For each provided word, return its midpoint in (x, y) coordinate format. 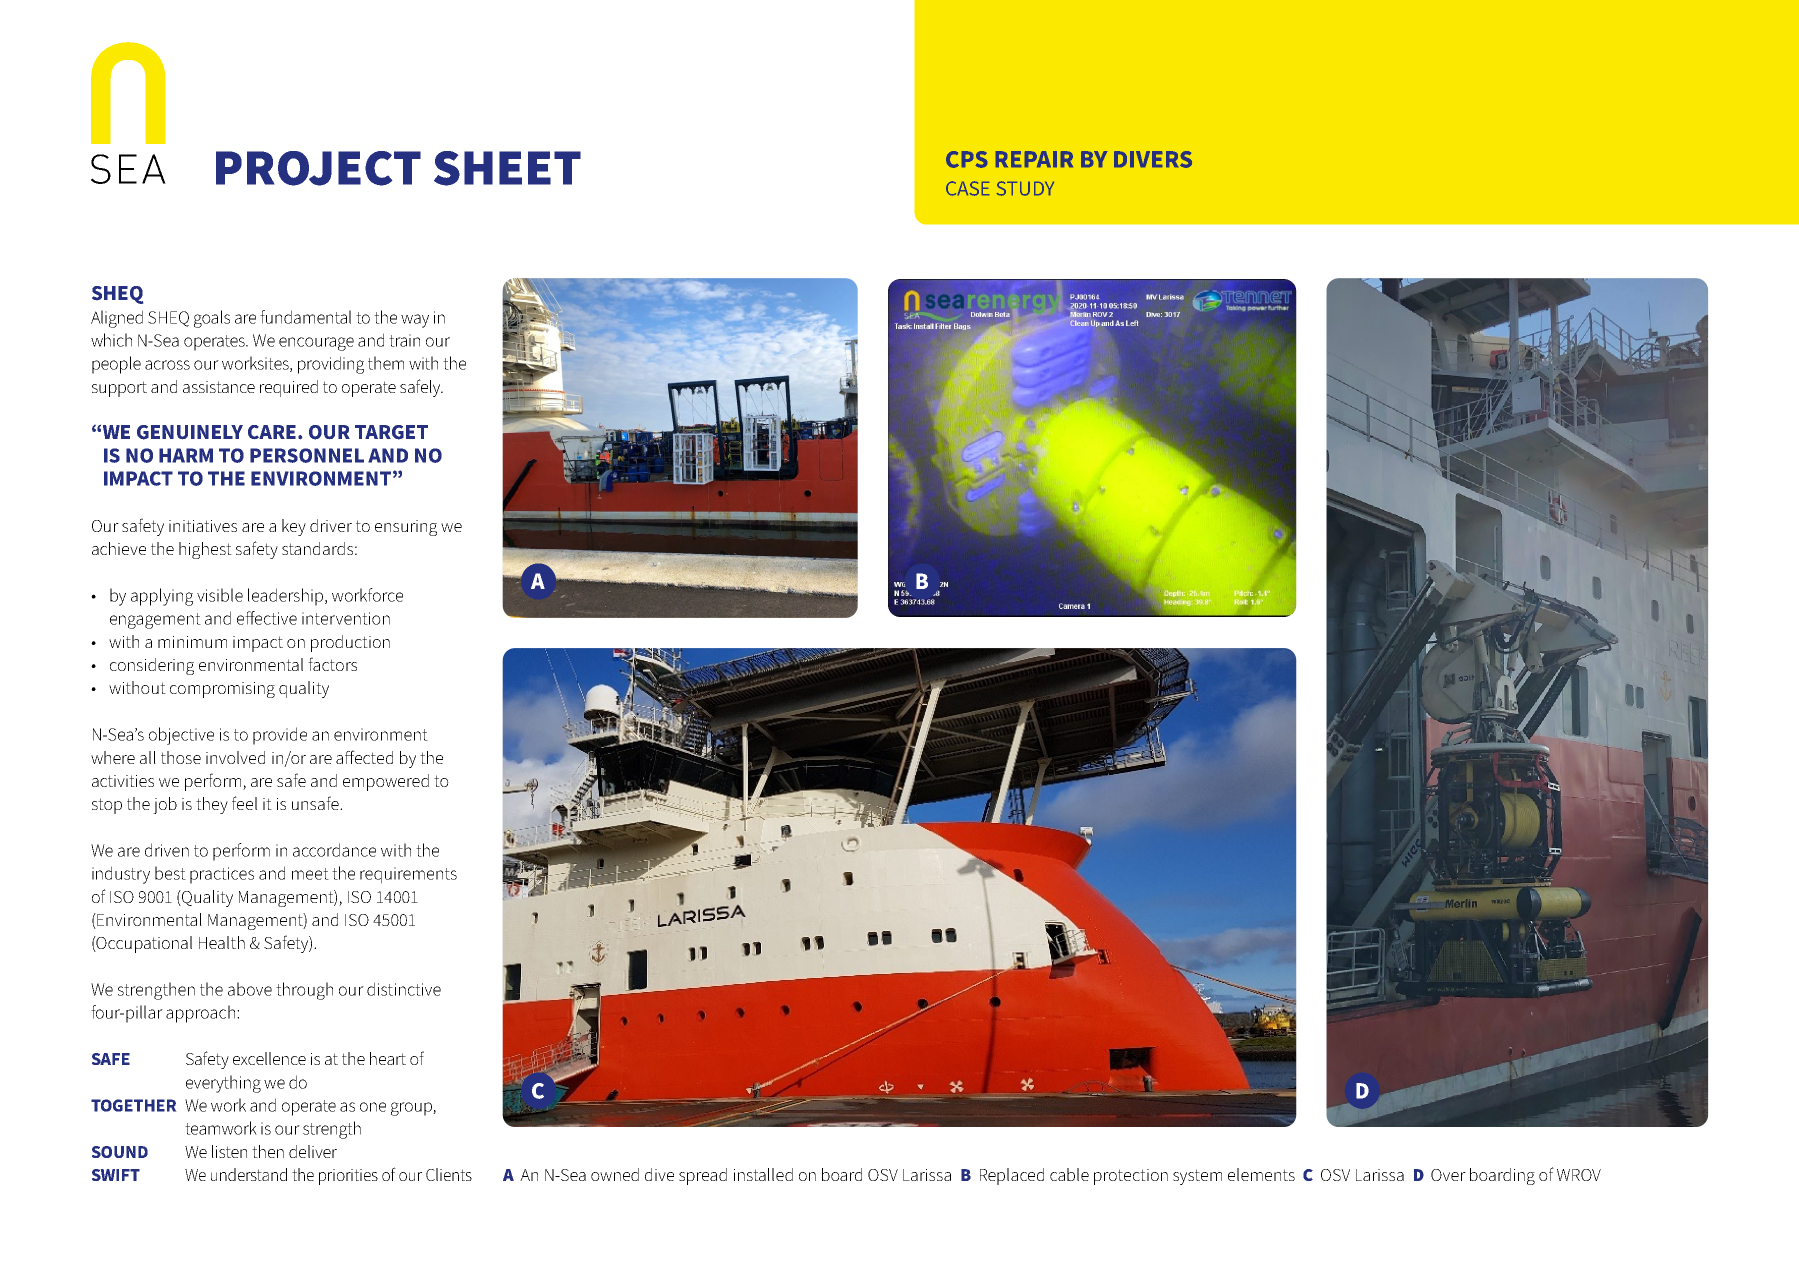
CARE (273, 432)
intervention (346, 618)
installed (763, 1174)
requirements (408, 875)
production (350, 643)
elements (1261, 1174)
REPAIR (1034, 159)
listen (229, 1151)
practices (222, 875)
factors (332, 664)
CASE (967, 188)
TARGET (391, 432)
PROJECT (318, 168)
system (1197, 1177)
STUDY (1025, 188)
